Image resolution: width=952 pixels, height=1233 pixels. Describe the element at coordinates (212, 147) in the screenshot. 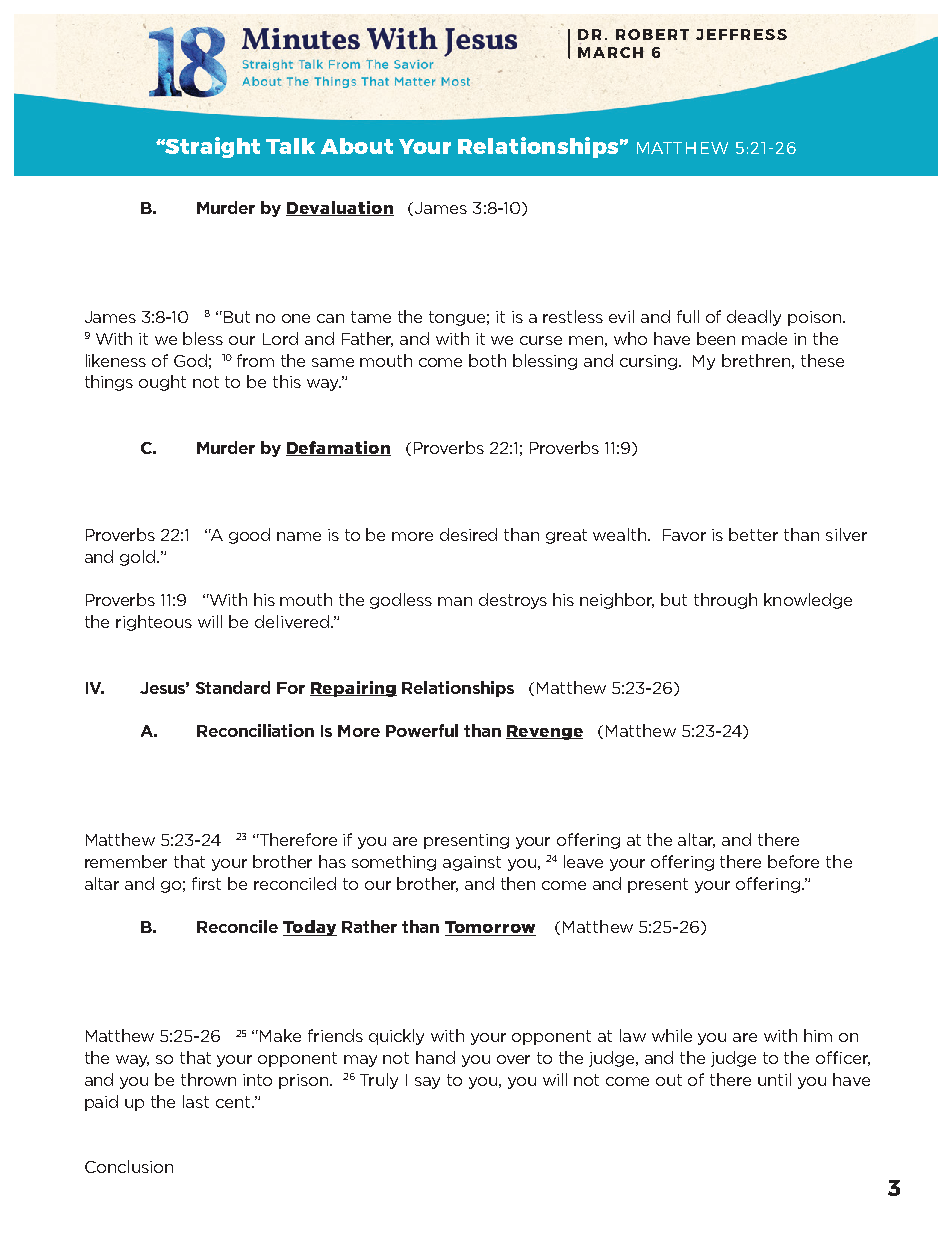

I see `Straight` at that location.
